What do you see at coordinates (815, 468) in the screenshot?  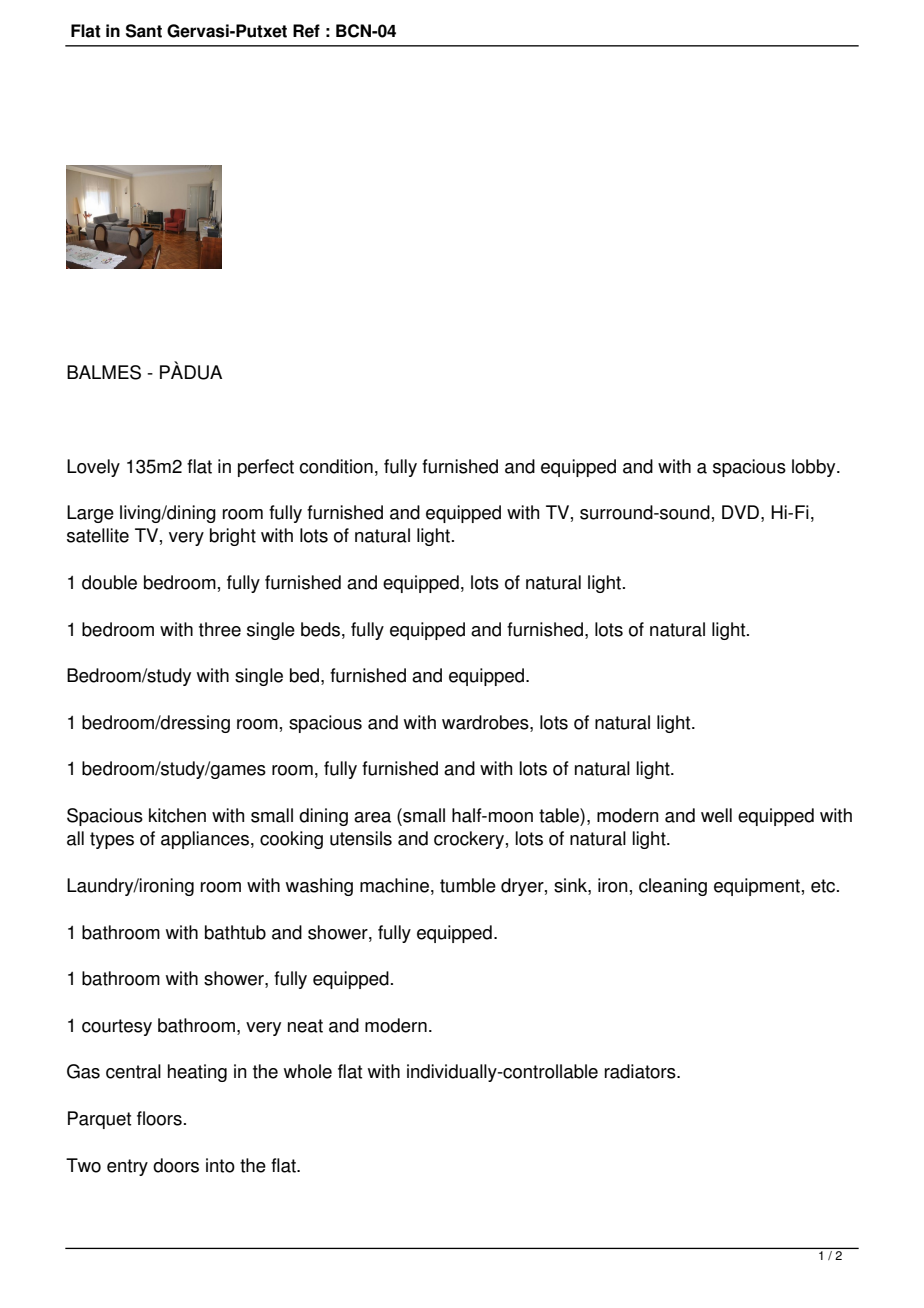 I see `lobby` at bounding box center [815, 468].
